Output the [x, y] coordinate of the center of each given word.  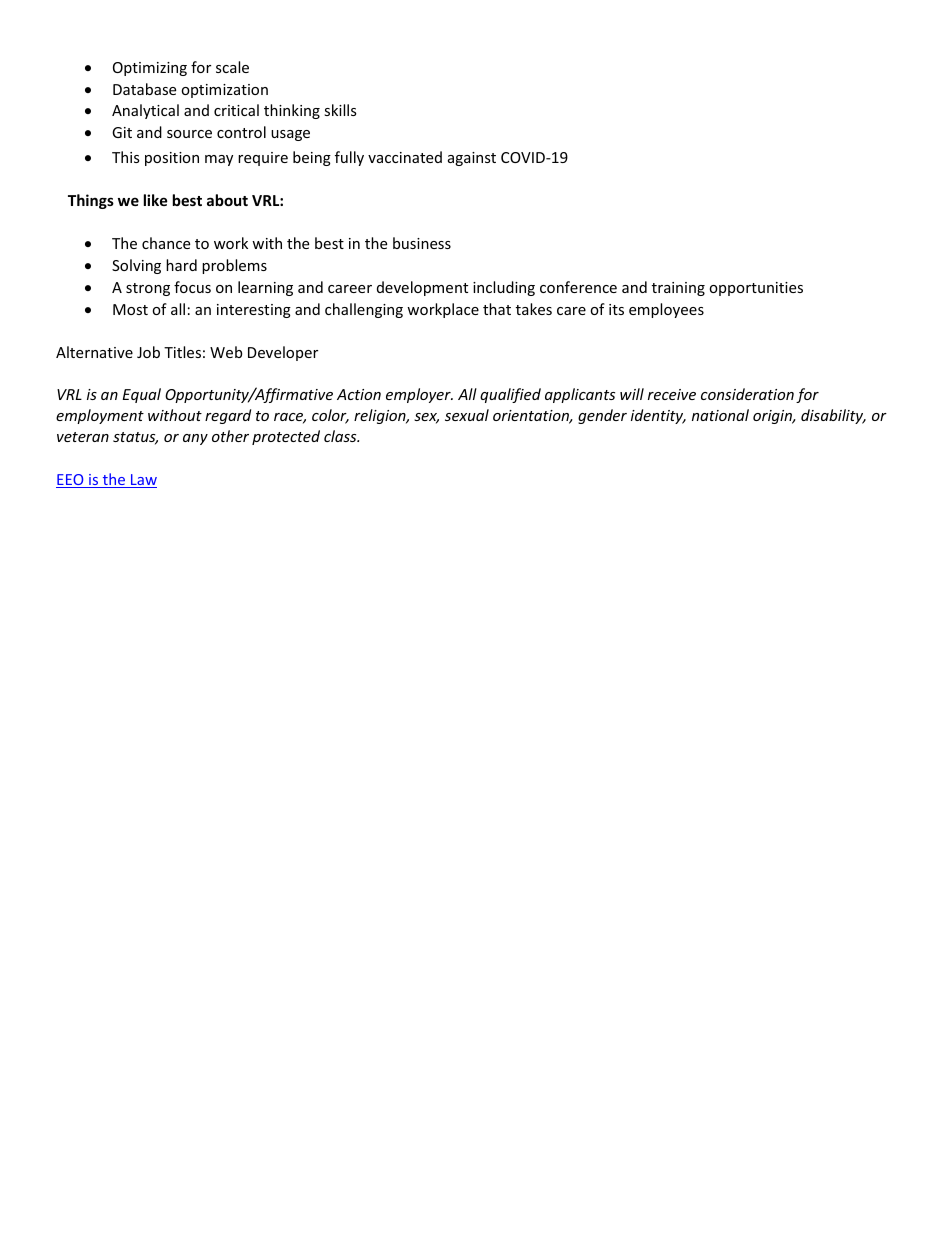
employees [666, 310]
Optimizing [150, 69]
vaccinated [405, 157]
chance [166, 243]
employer [419, 395]
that [497, 309]
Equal [142, 395]
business [422, 243]
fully [349, 158]
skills [340, 110]
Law [143, 481]
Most [130, 309]
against [472, 159]
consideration [747, 394]
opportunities [756, 289]
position [172, 159]
